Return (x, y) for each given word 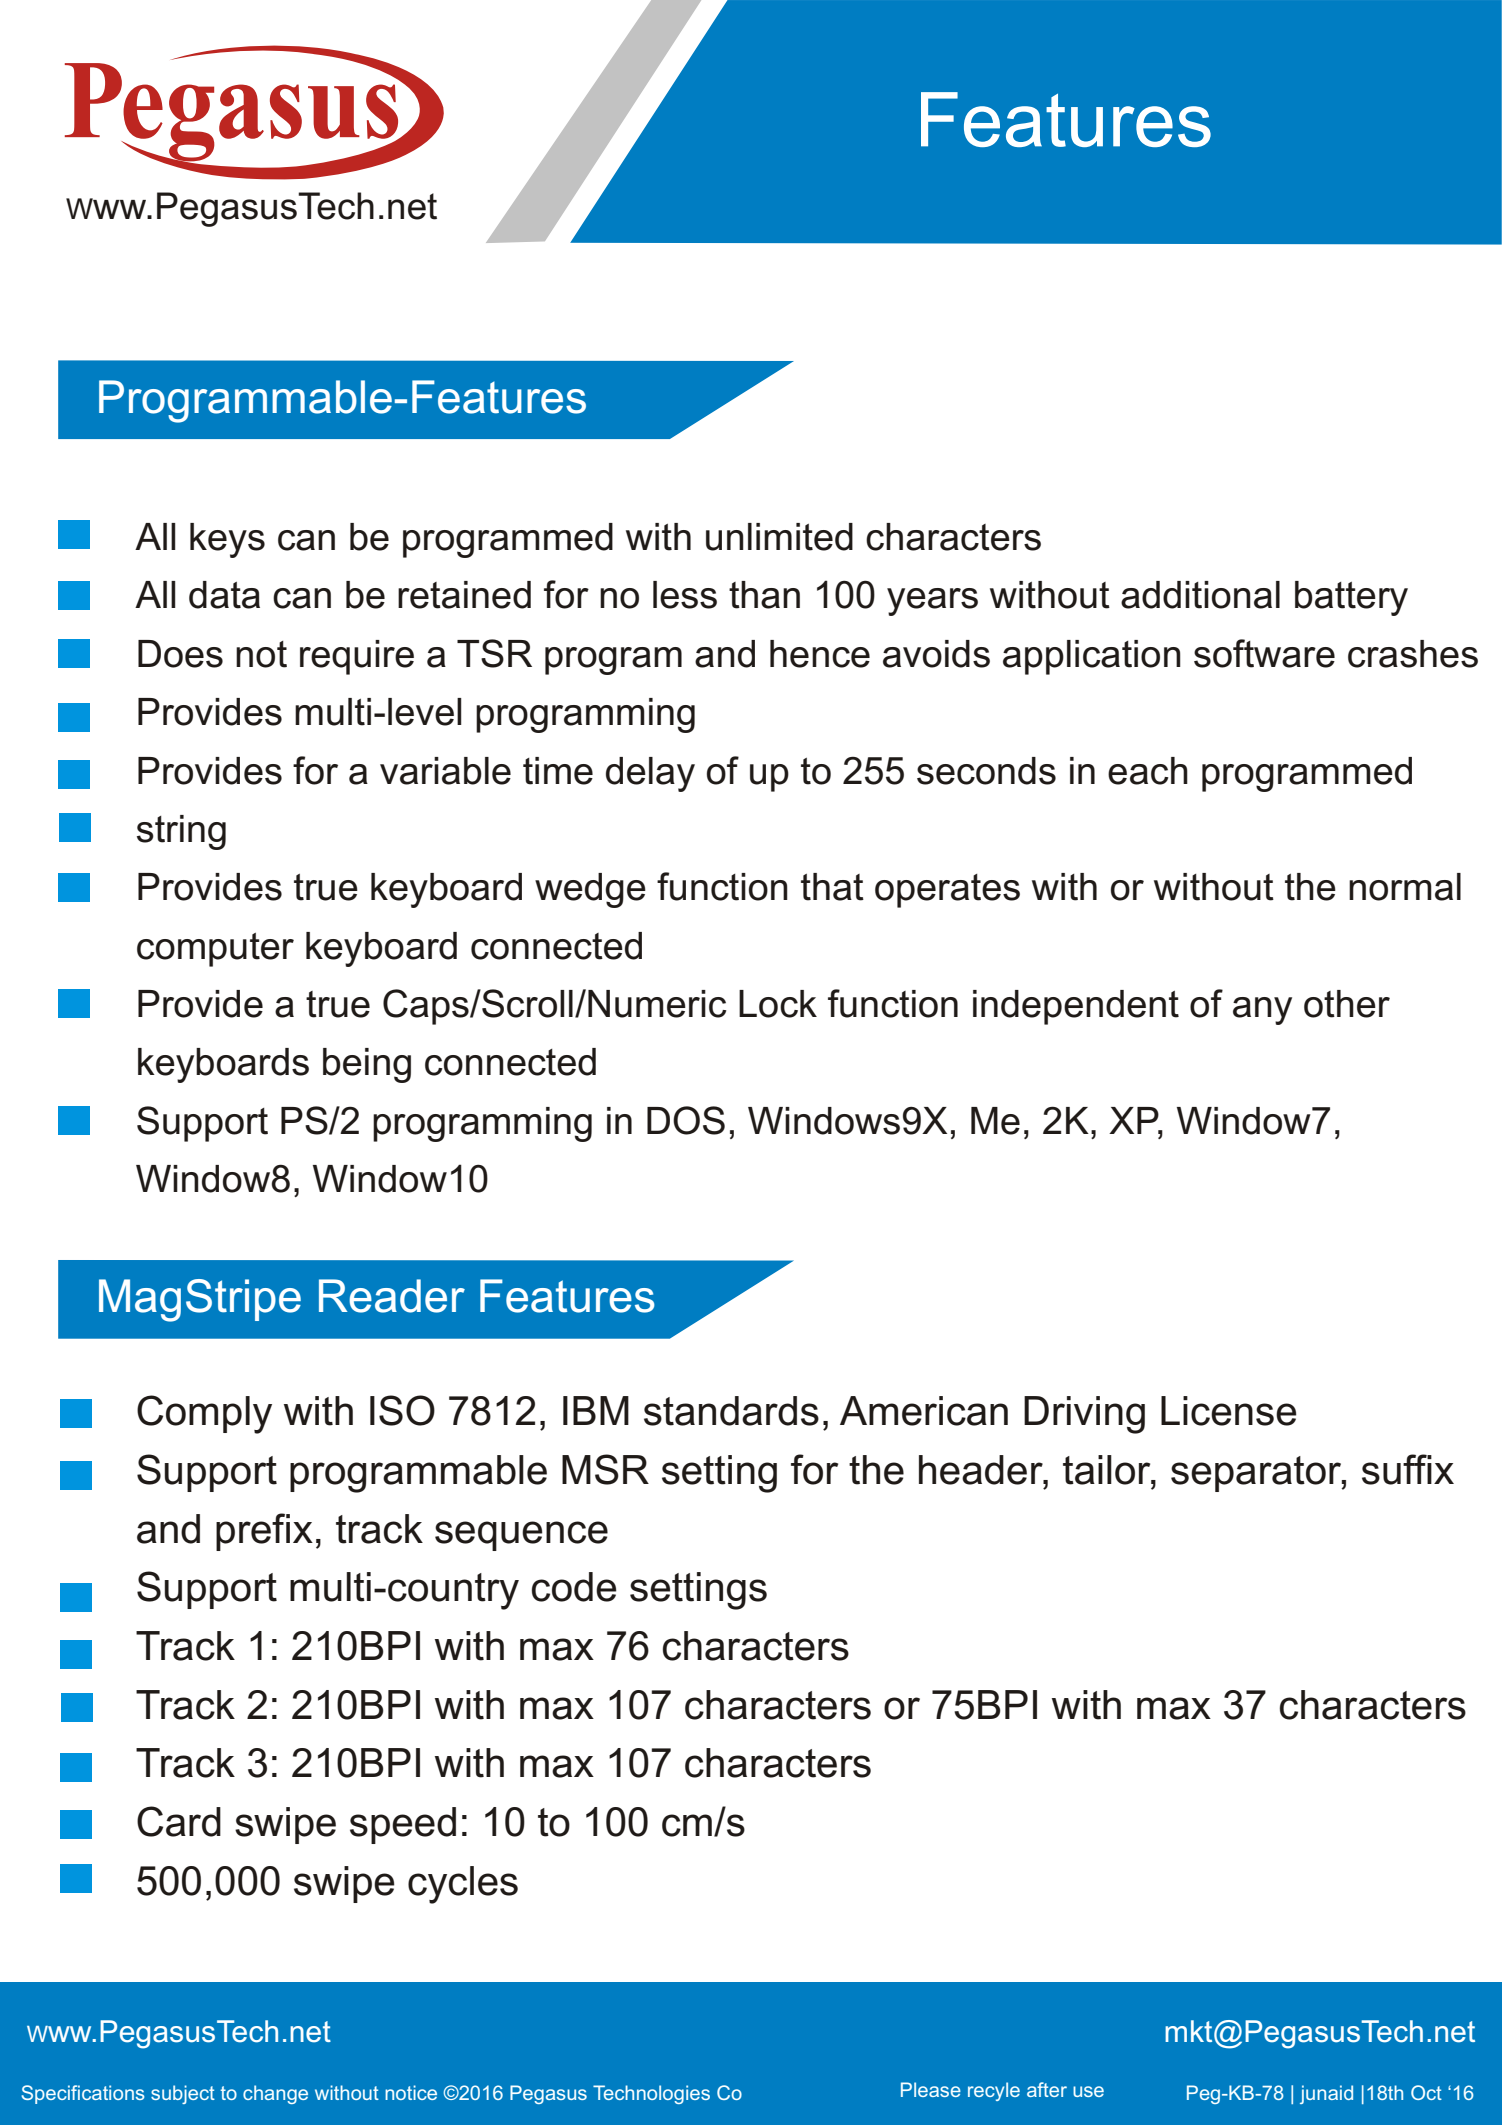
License (1229, 1411)
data (224, 595)
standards (731, 1411)
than (764, 595)
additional (1200, 595)
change (275, 2094)
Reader (392, 1296)
